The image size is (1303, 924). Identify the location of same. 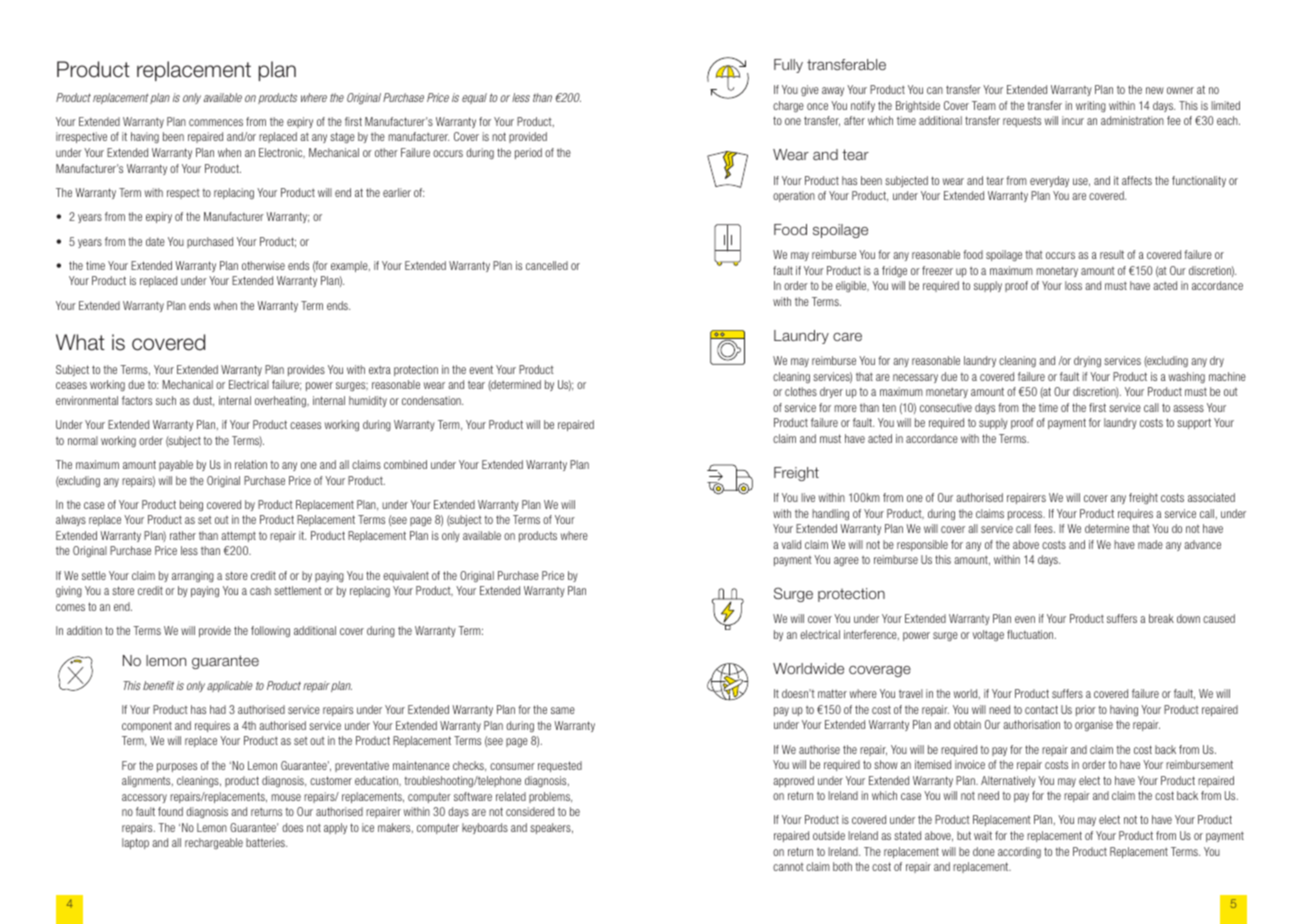
(563, 710).
